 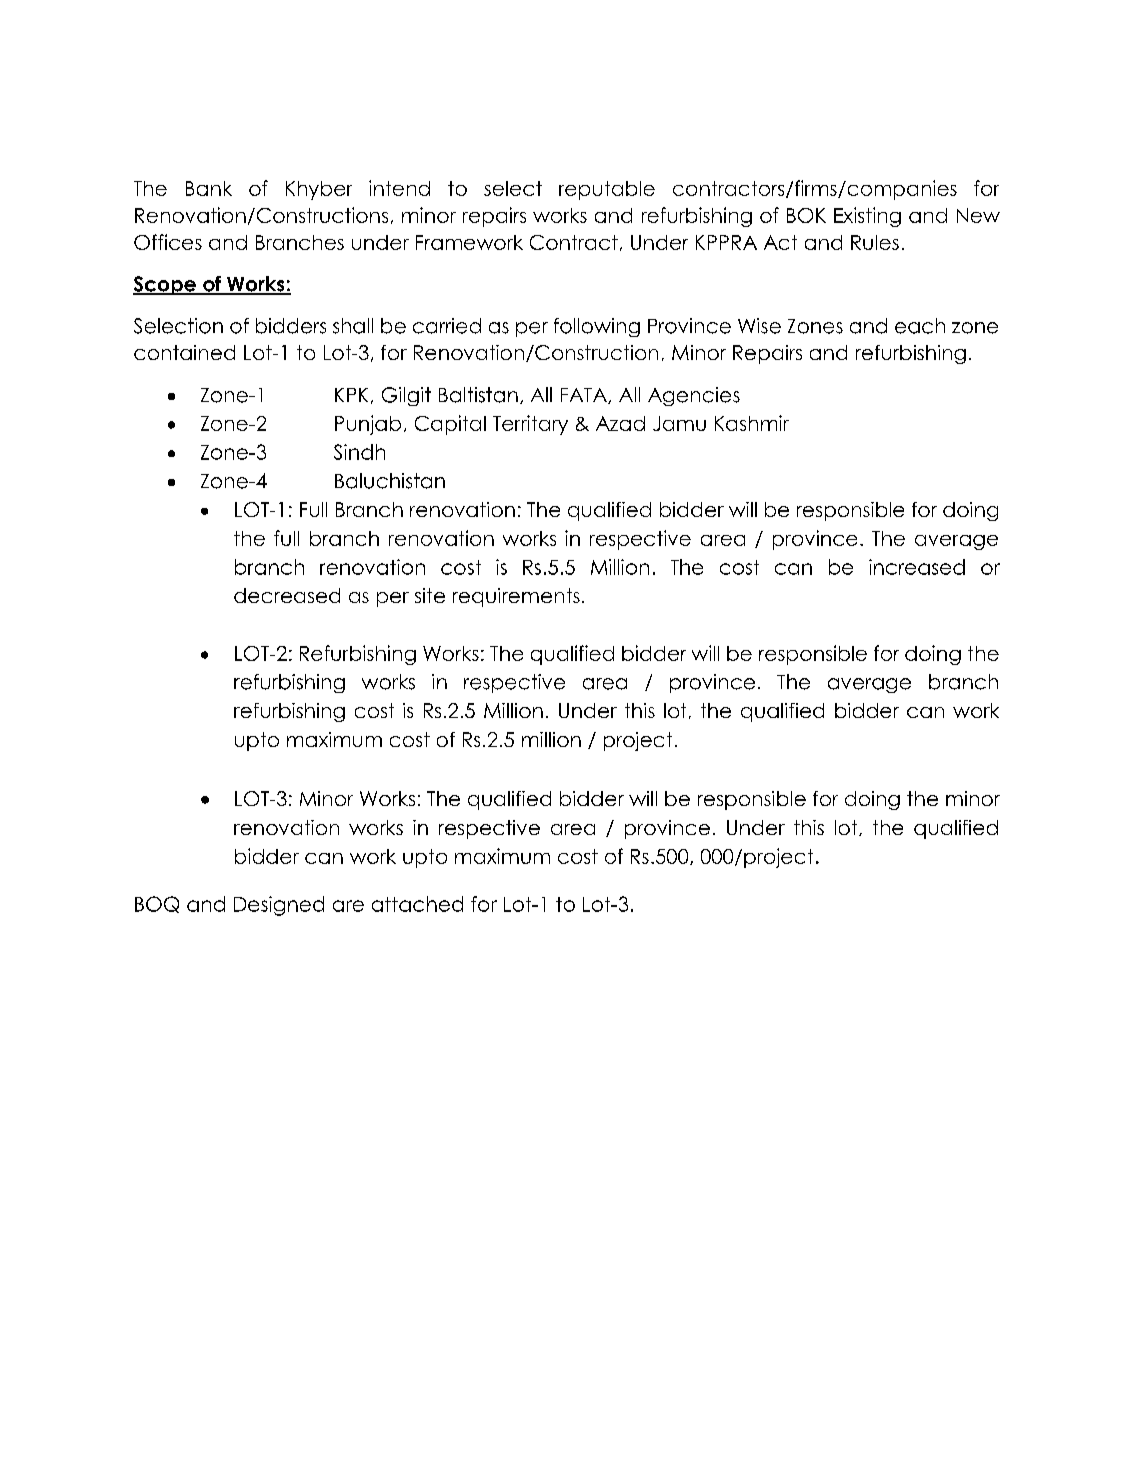 I want to click on Existing, so click(x=867, y=217).
